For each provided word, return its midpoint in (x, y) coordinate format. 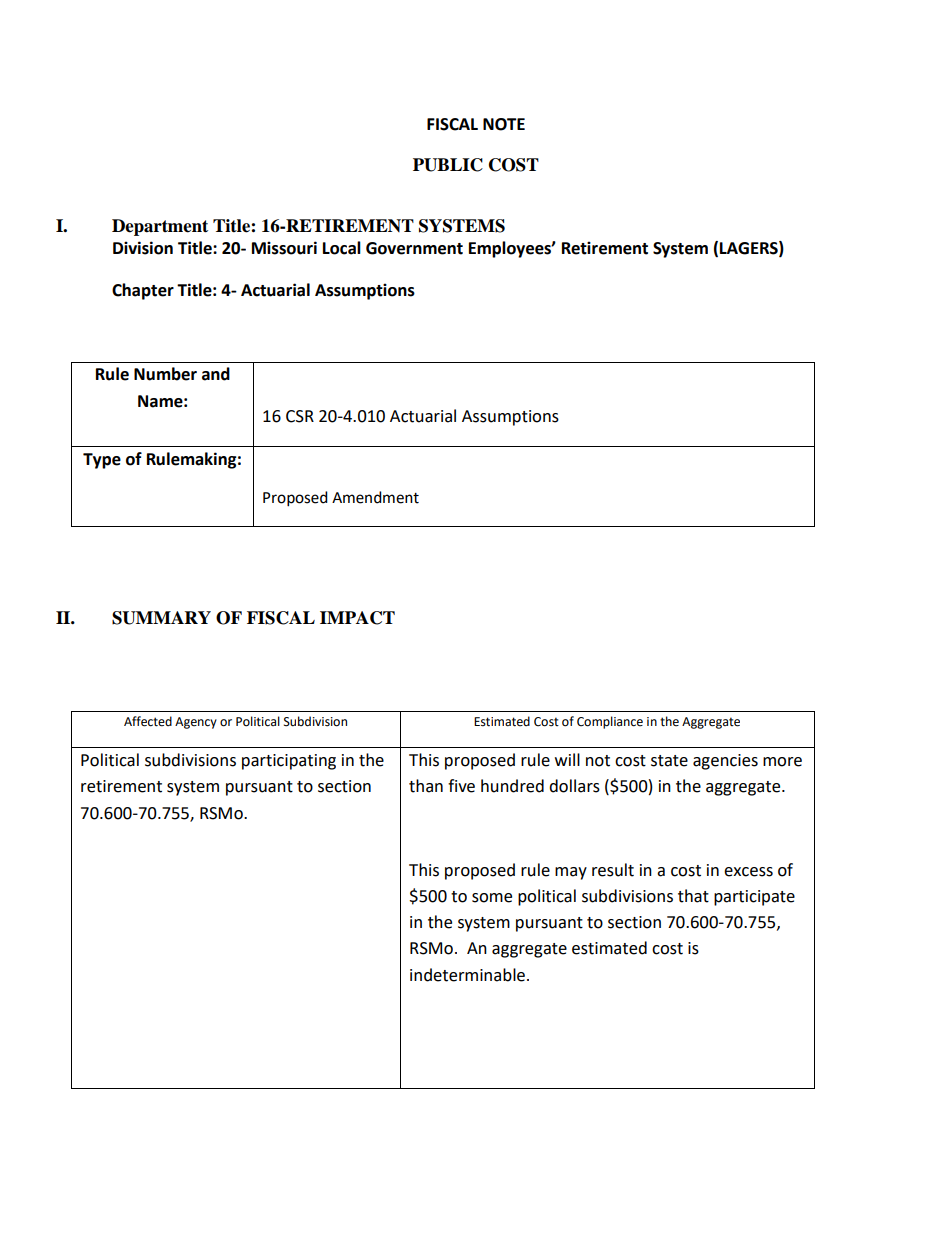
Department (160, 227)
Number (165, 374)
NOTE (504, 124)
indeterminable (467, 975)
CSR (300, 416)
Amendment (375, 497)
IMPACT (357, 618)
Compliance (610, 722)
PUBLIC (448, 165)
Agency (196, 723)
